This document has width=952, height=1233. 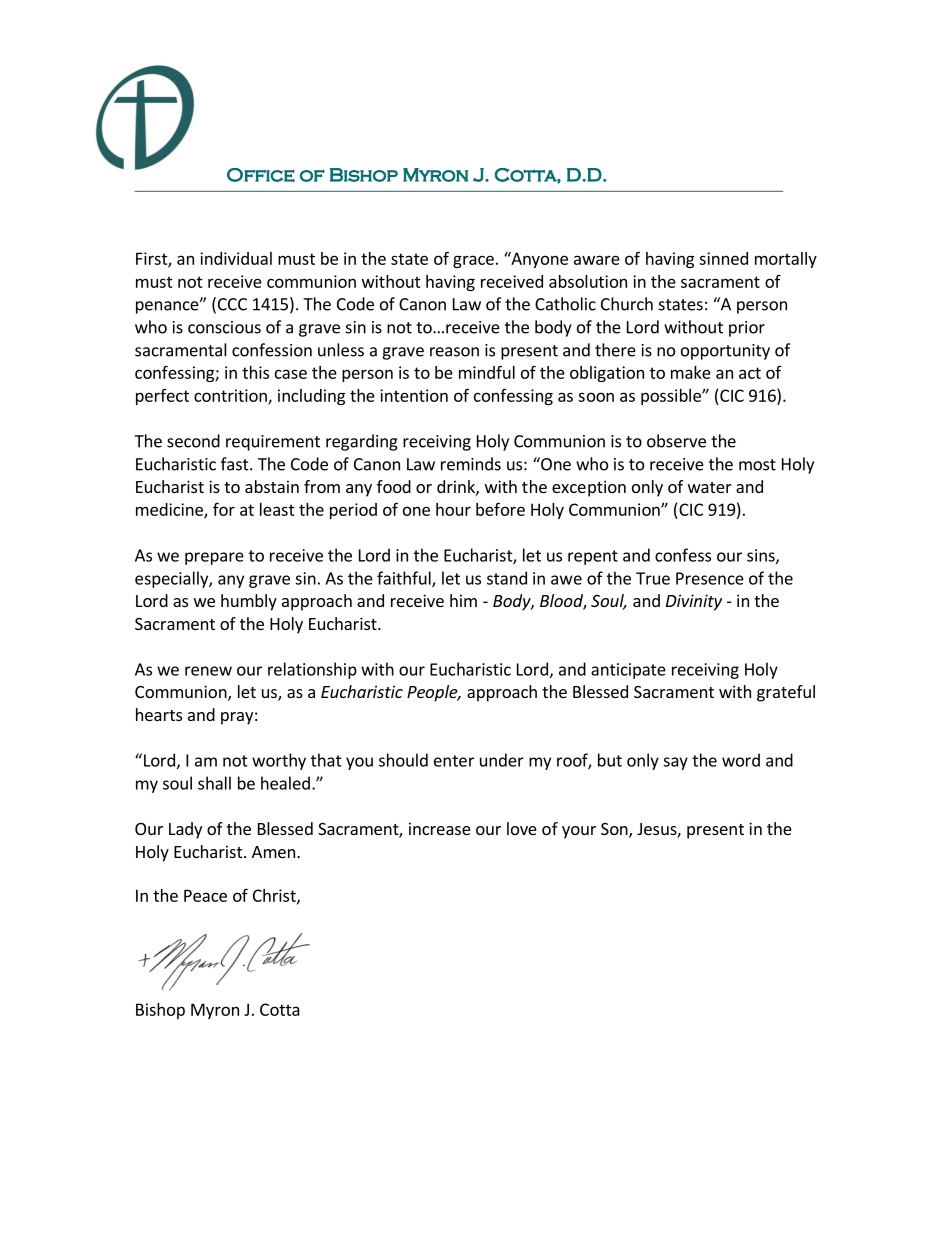 I want to click on prepare, so click(x=214, y=558).
